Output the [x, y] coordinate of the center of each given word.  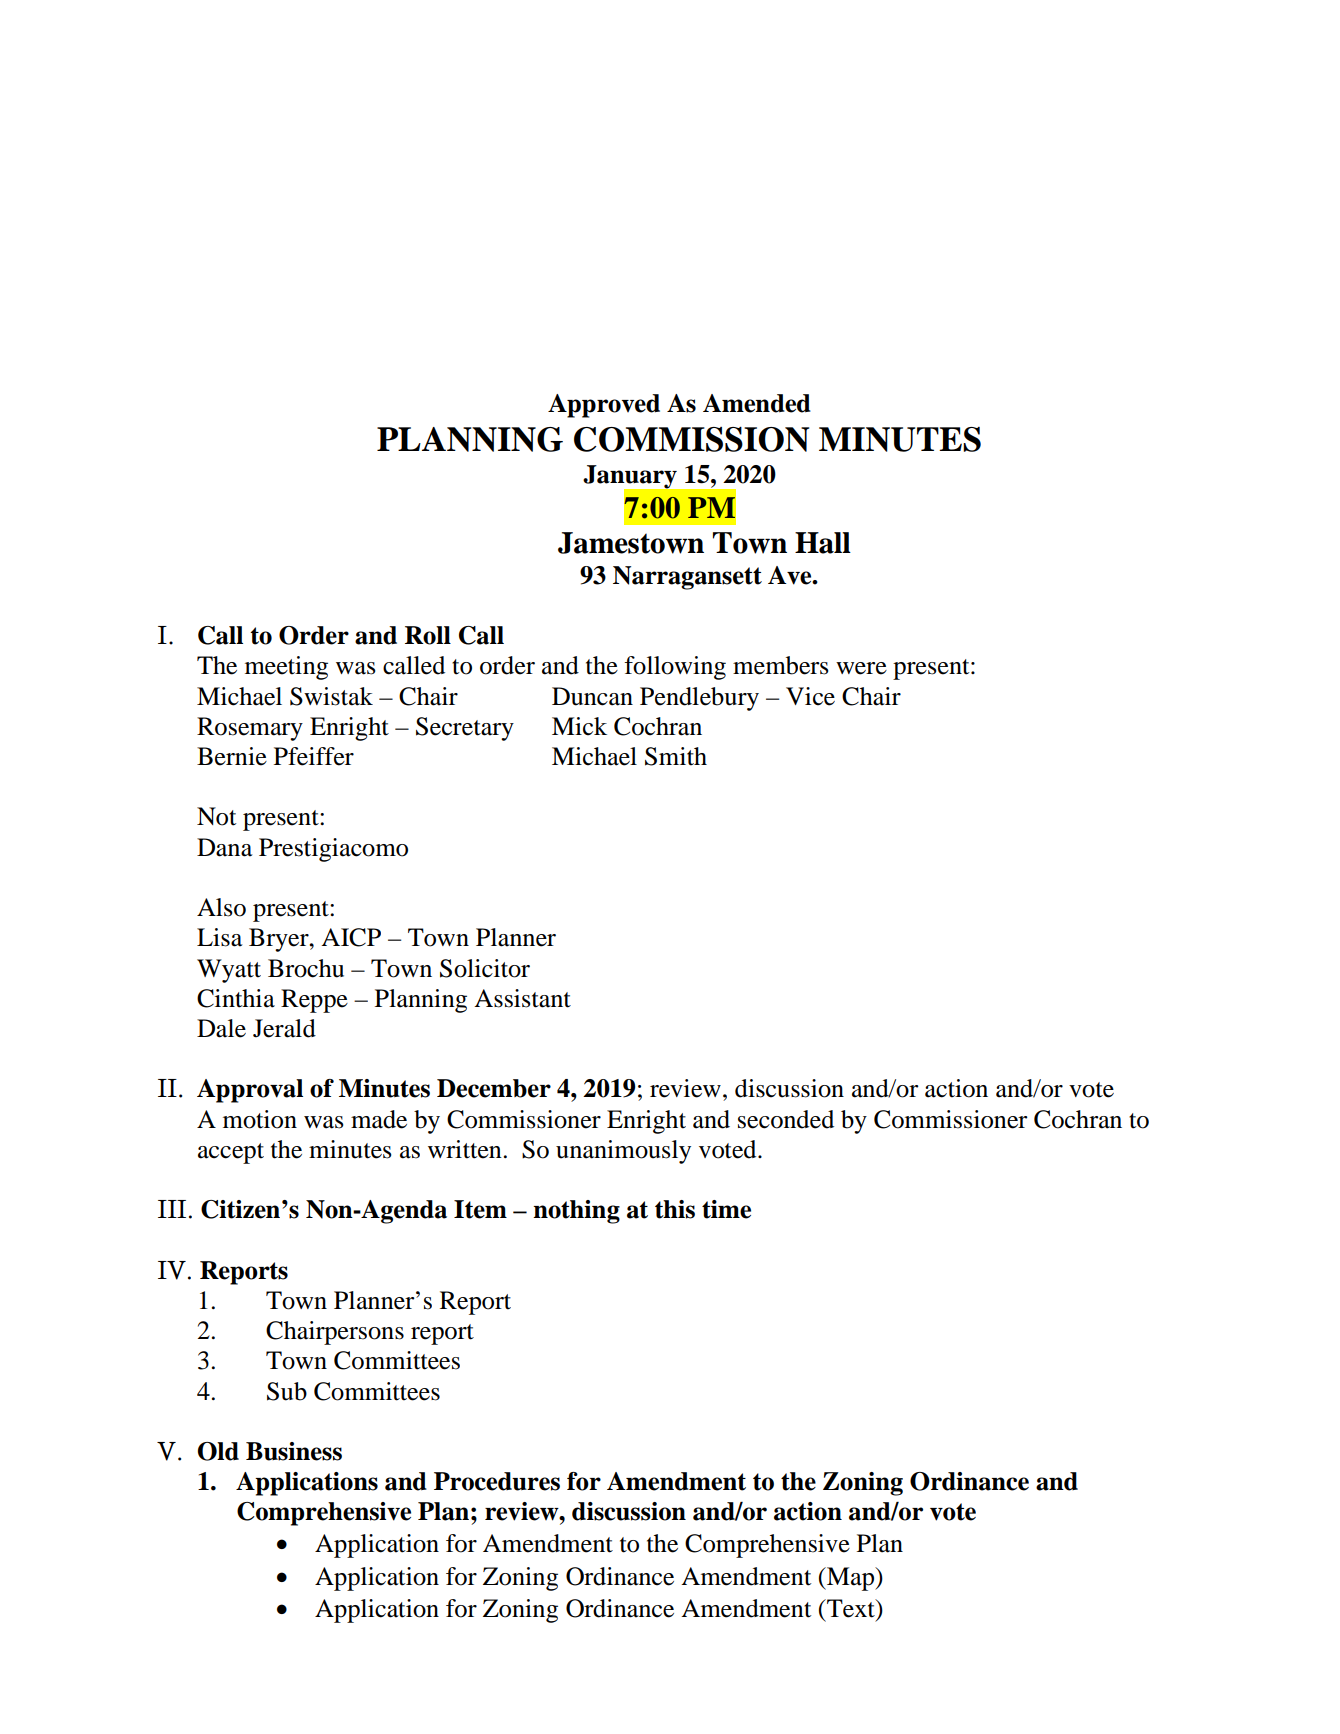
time [726, 1209]
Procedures [497, 1481]
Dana [225, 847]
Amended [757, 403]
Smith [676, 756]
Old [218, 1451]
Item [480, 1209]
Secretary [465, 729]
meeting [286, 668]
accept [231, 1153]
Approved [604, 406]
